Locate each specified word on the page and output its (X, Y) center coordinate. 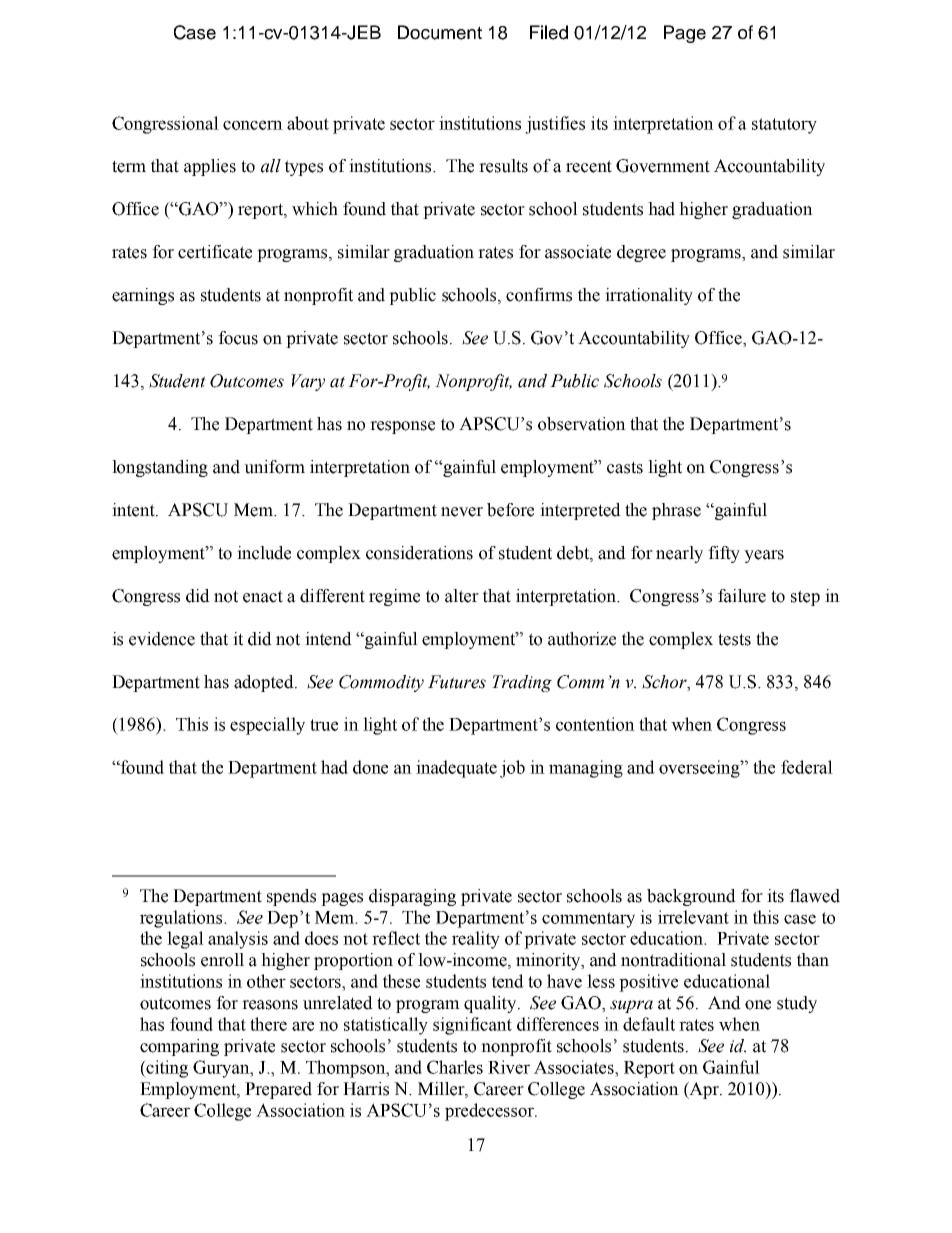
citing (166, 1069)
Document (440, 32)
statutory (784, 126)
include (264, 553)
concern (253, 125)
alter (462, 596)
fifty (724, 554)
